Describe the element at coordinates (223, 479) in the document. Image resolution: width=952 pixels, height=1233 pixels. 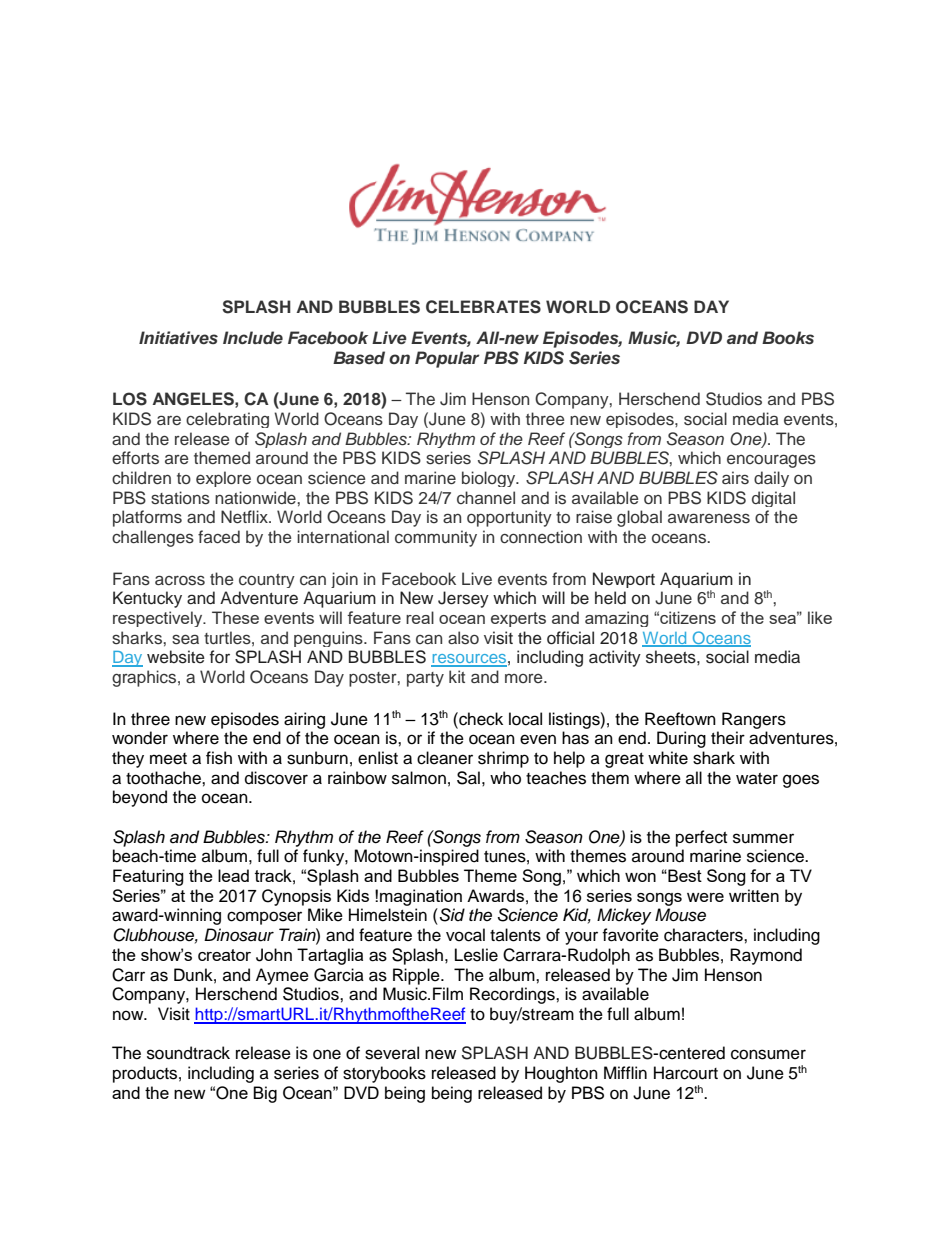
I see `explore` at that location.
